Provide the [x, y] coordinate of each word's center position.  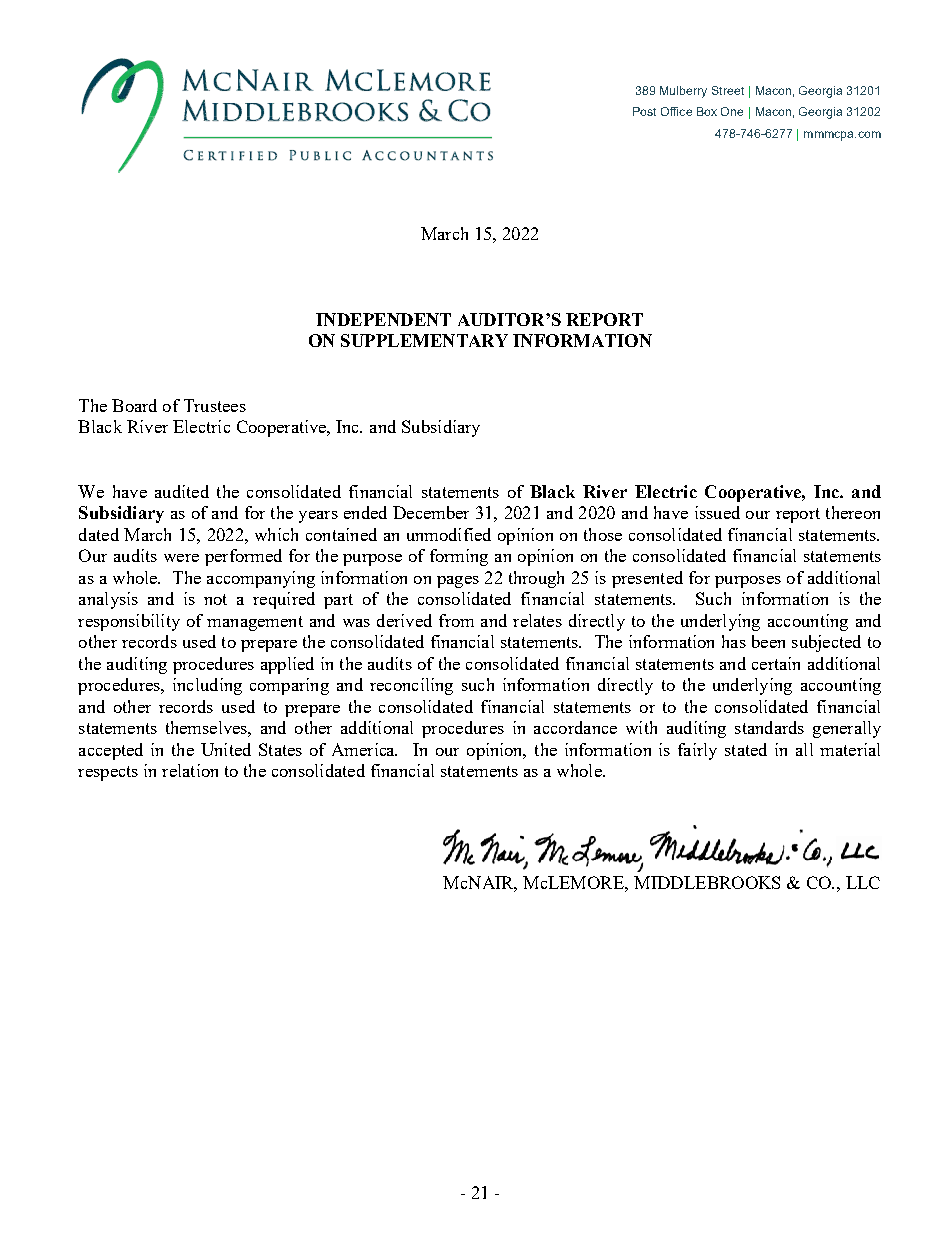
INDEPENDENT [383, 319]
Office [676, 111]
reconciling [411, 686]
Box [707, 111]
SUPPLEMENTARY [424, 340]
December [431, 512]
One [732, 111]
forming [459, 557]
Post [644, 111]
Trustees [215, 405]
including [207, 686]
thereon [853, 512]
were [181, 558]
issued [717, 512]
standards [769, 727]
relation [190, 770]
